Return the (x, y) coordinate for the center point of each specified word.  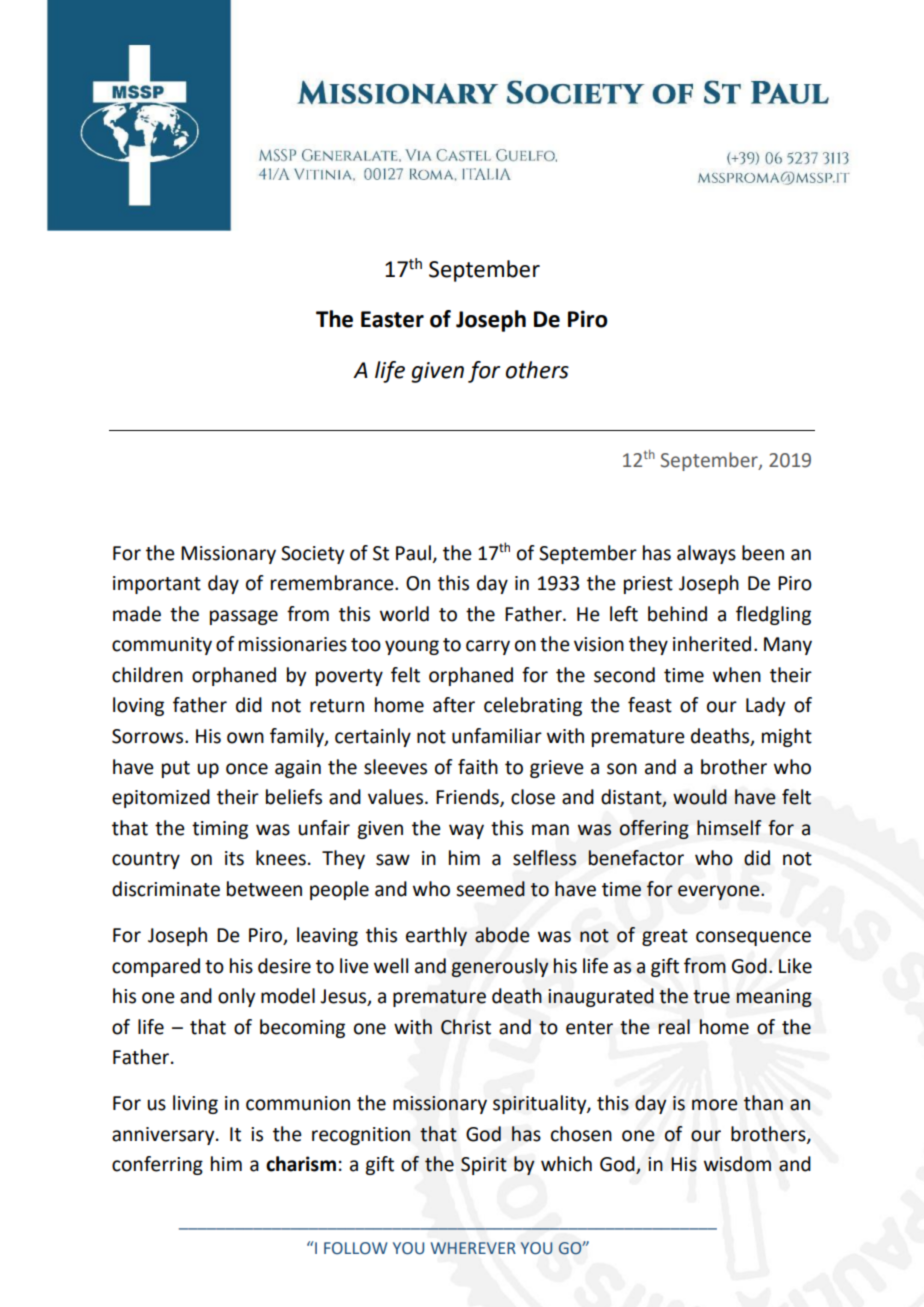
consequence (753, 938)
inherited (712, 644)
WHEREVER (473, 1248)
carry (488, 647)
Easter (392, 319)
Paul (413, 553)
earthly (436, 936)
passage (244, 617)
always (706, 554)
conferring (157, 1165)
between (264, 889)
